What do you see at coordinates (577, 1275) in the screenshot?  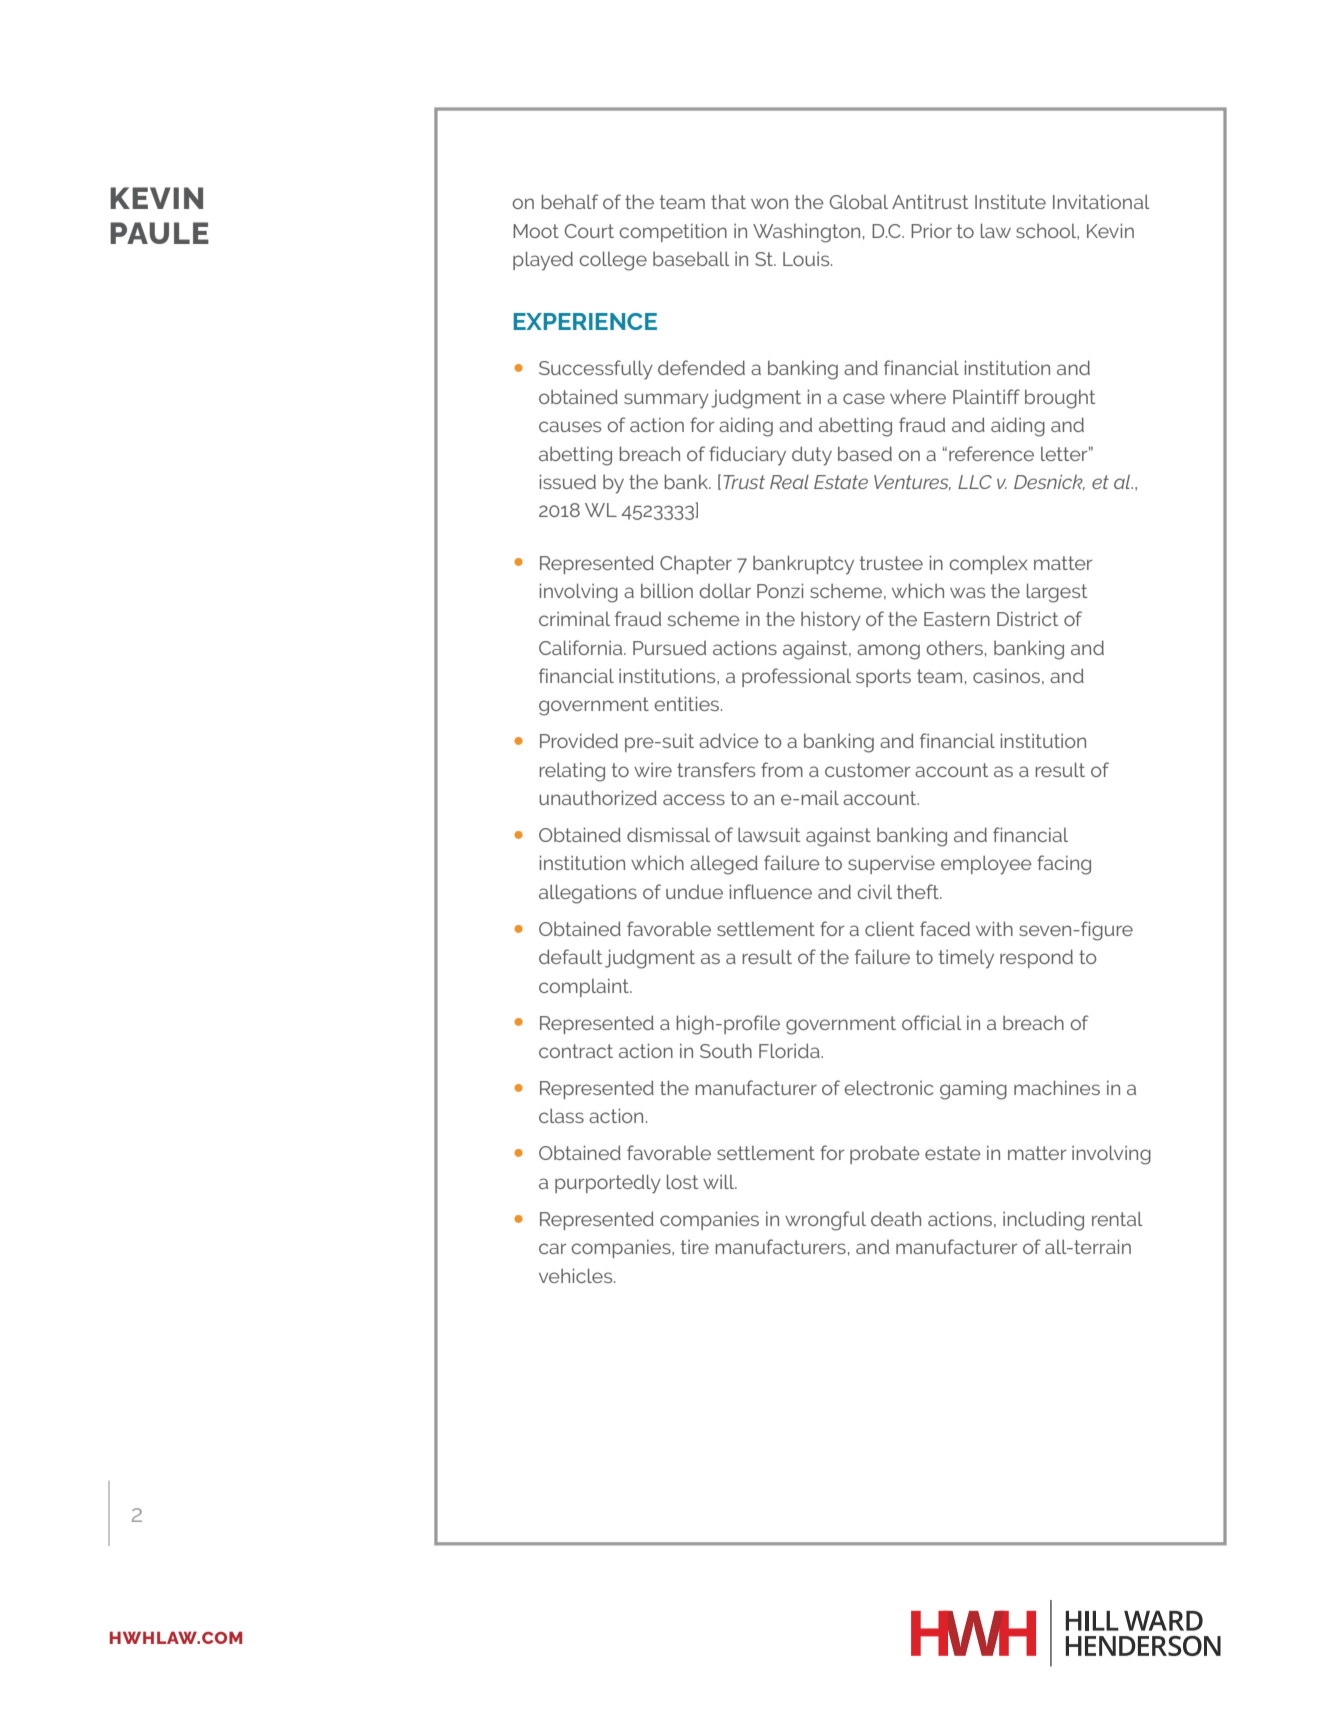 I see `vehicles` at bounding box center [577, 1275].
